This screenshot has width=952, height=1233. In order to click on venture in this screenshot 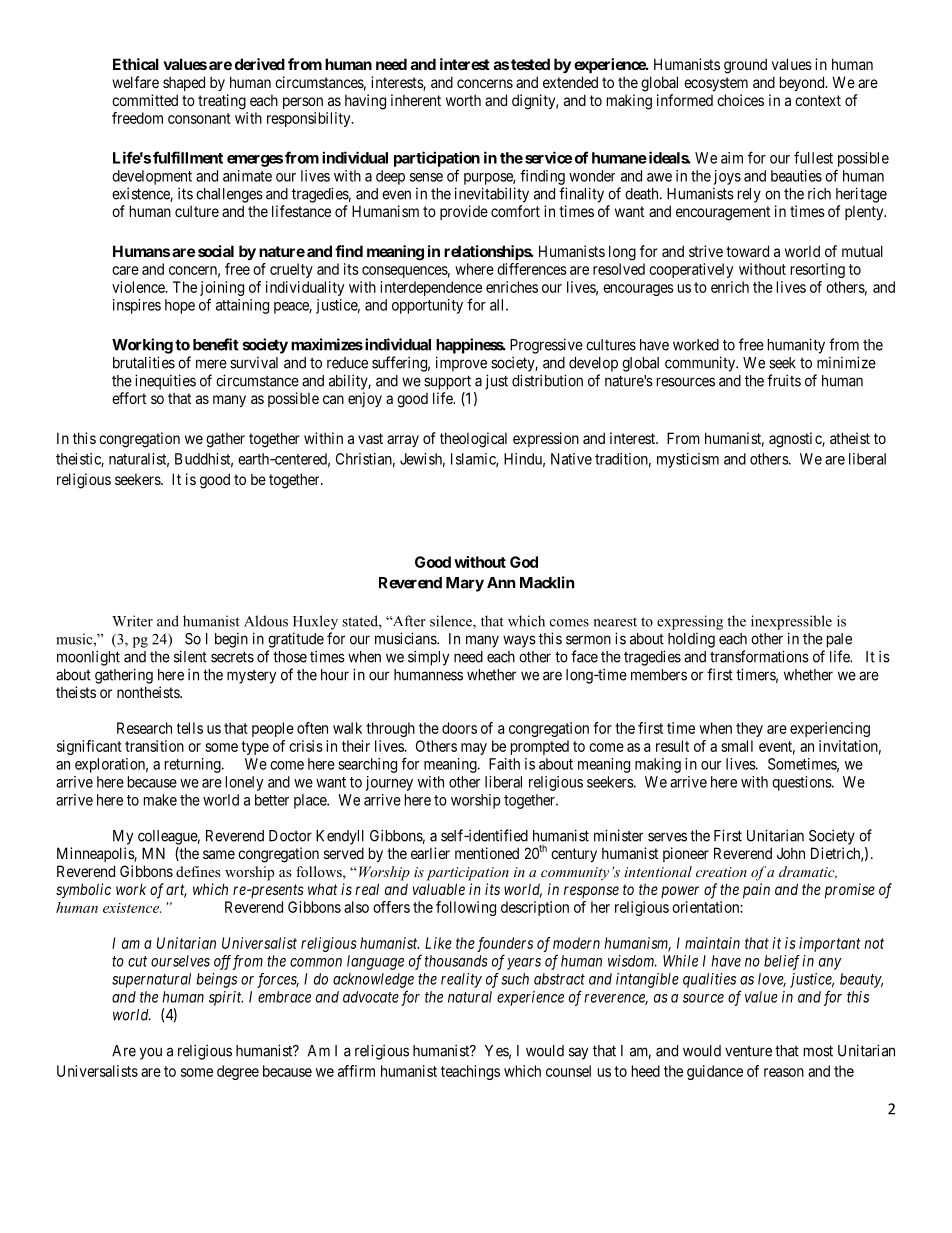, I will do `click(748, 1051)`.
